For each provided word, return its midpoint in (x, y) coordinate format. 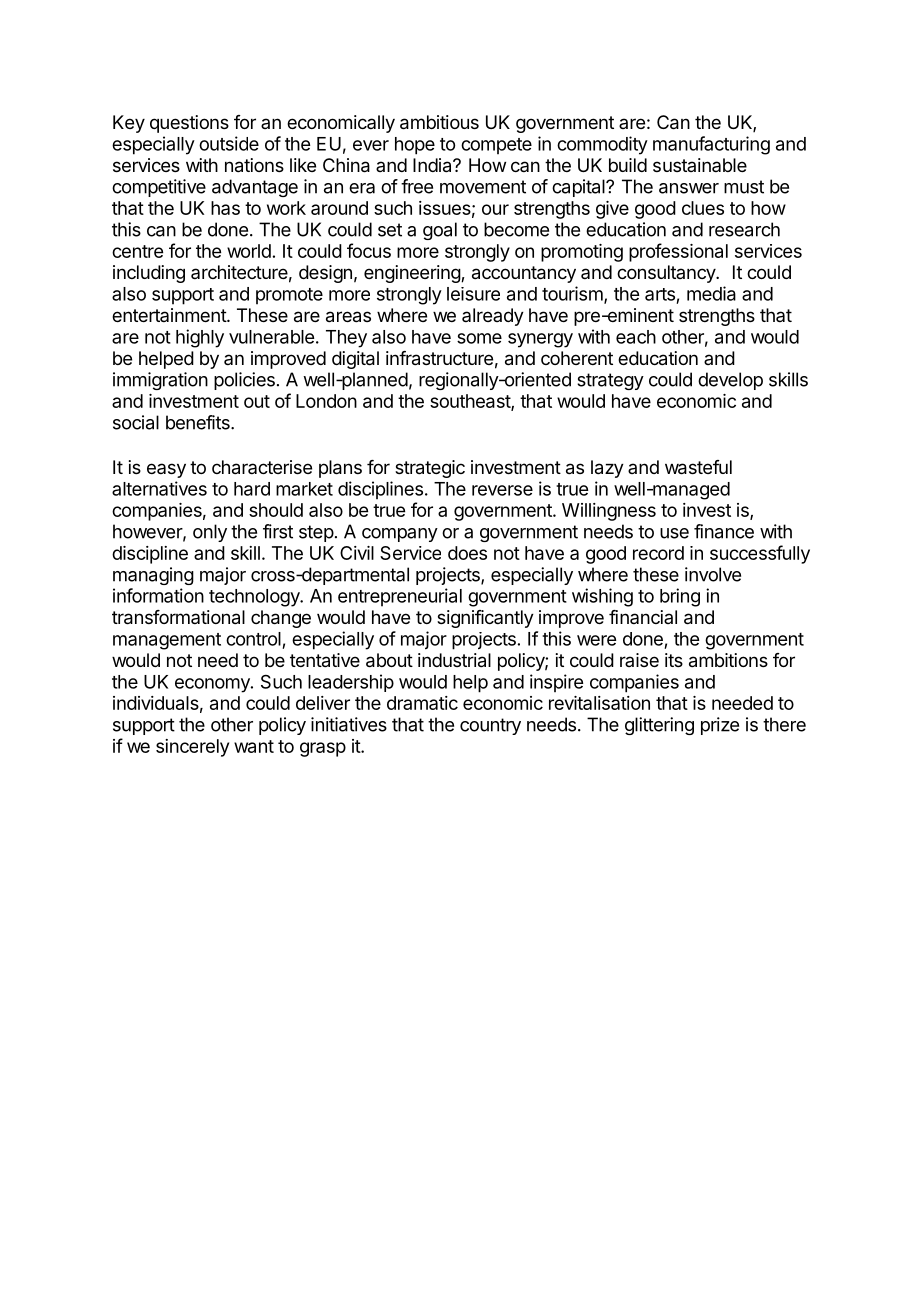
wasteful (698, 467)
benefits (199, 422)
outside (229, 143)
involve (713, 574)
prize (720, 726)
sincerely (192, 748)
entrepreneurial (400, 597)
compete (496, 146)
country (490, 726)
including (149, 274)
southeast (471, 402)
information (158, 595)
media (711, 293)
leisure (473, 294)
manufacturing (711, 145)
